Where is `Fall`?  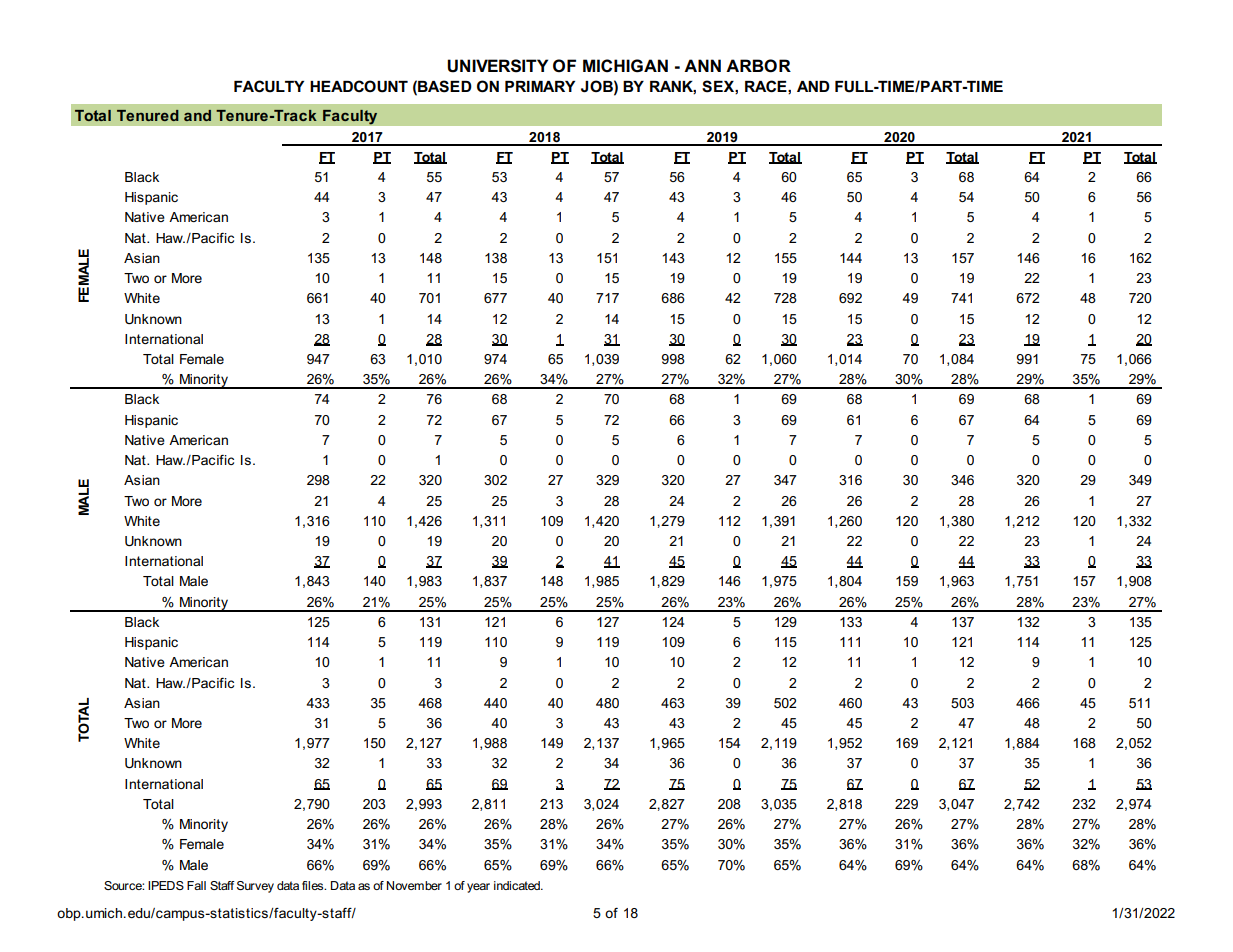 Fall is located at coordinates (196, 885).
